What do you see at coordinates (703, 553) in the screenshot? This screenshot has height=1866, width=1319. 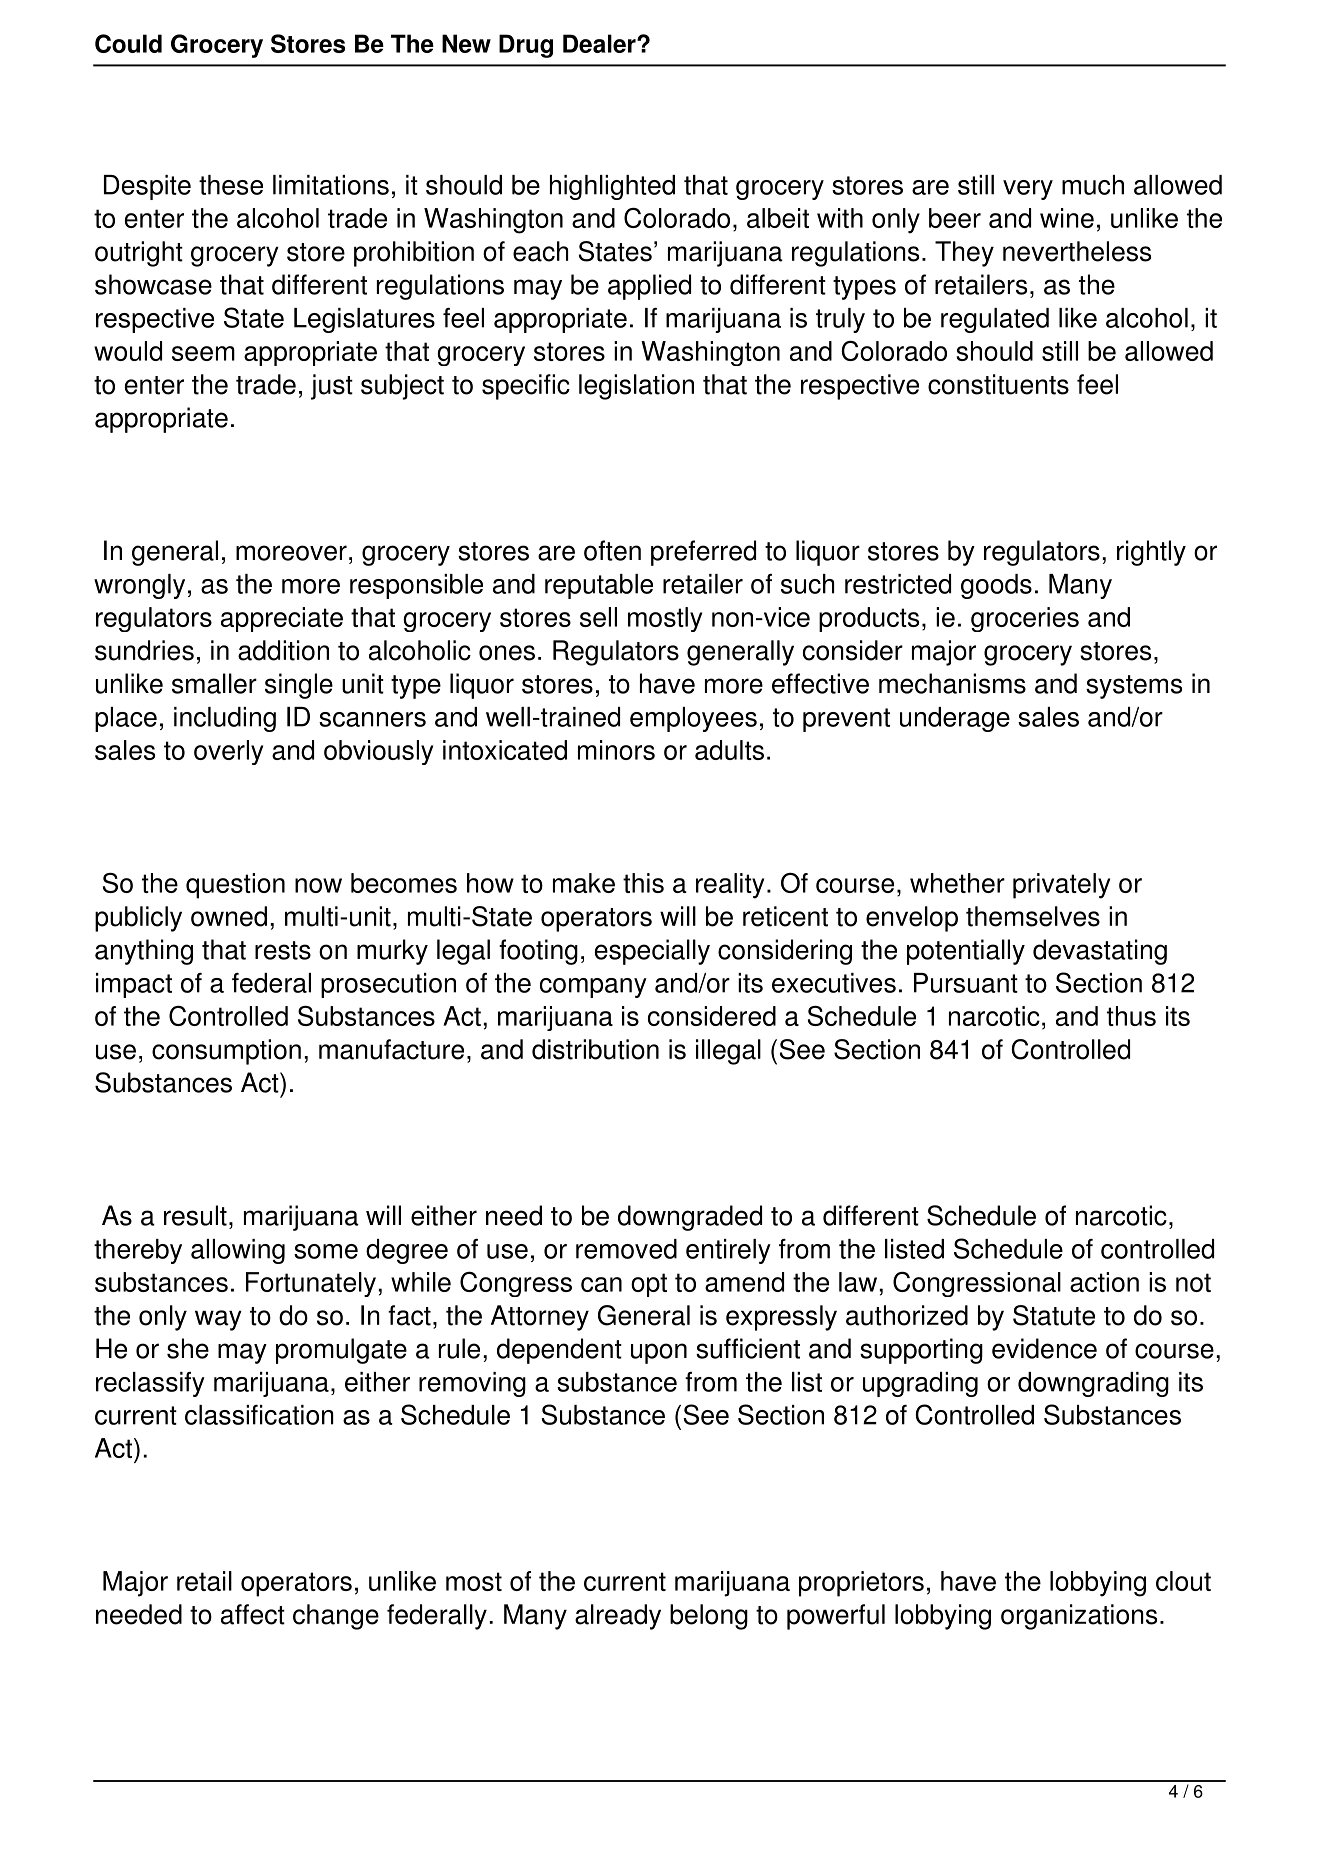 I see `preferred` at bounding box center [703, 553].
